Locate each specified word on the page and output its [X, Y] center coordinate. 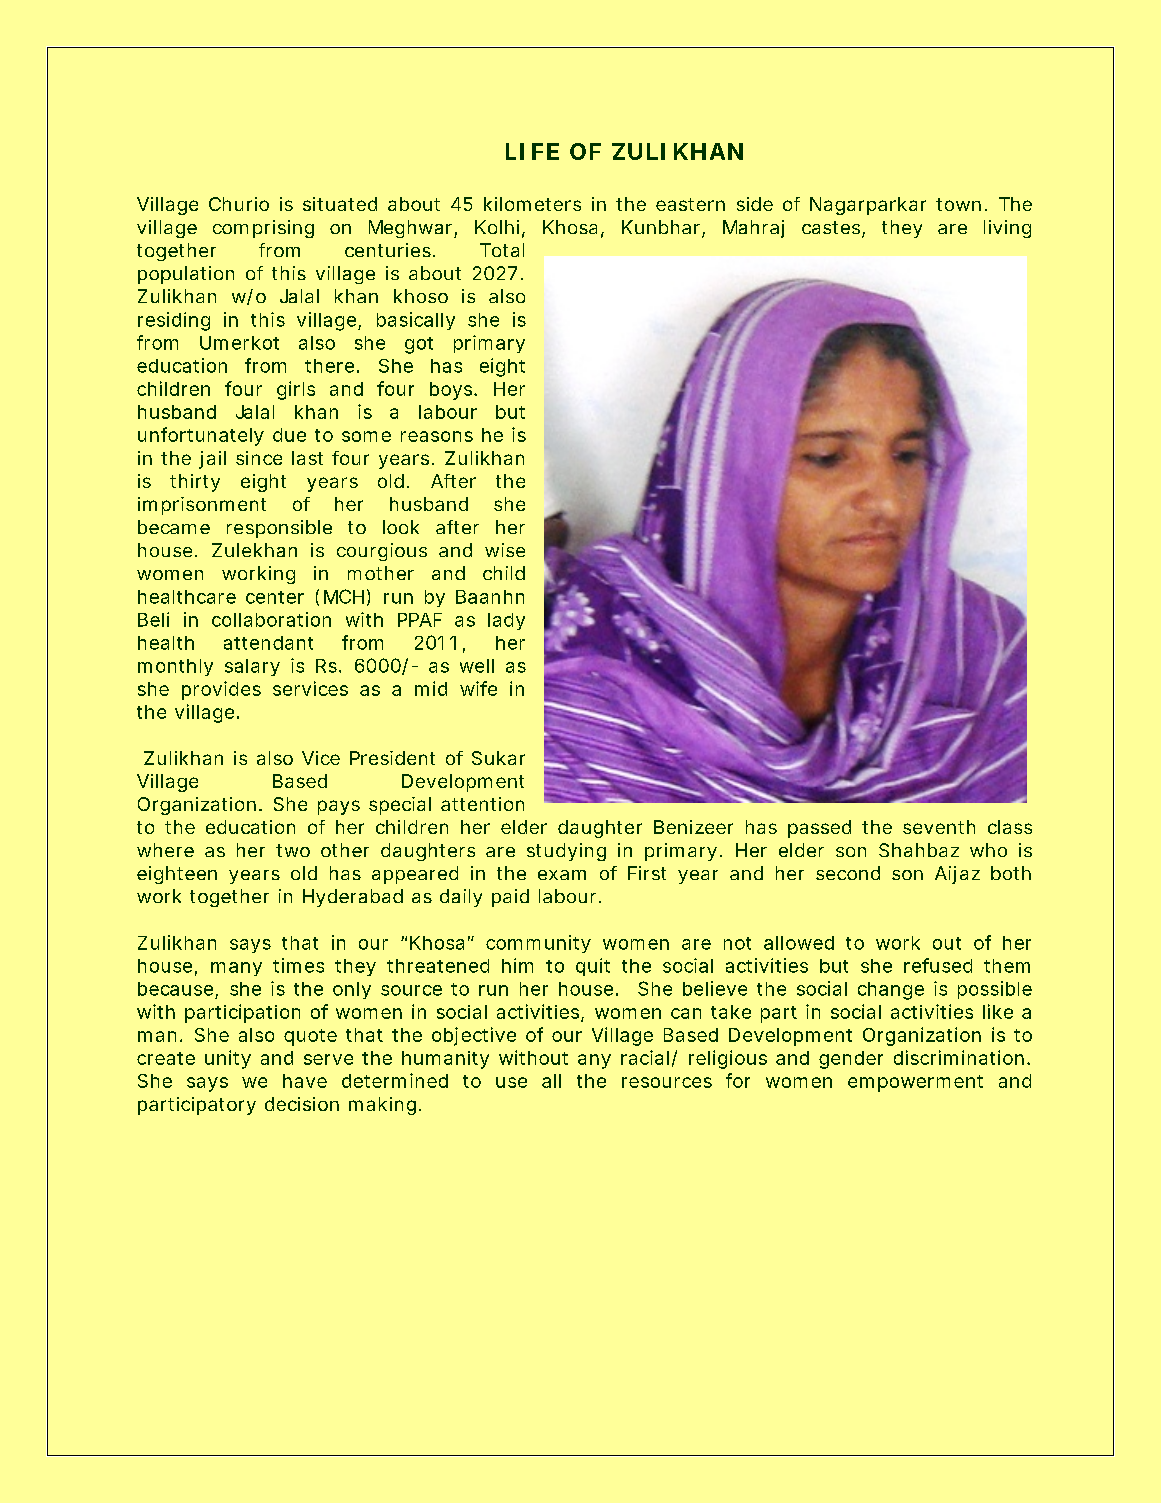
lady [506, 621]
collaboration [271, 619]
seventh [939, 827]
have [305, 1081]
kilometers [532, 204]
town [961, 204]
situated [340, 204]
